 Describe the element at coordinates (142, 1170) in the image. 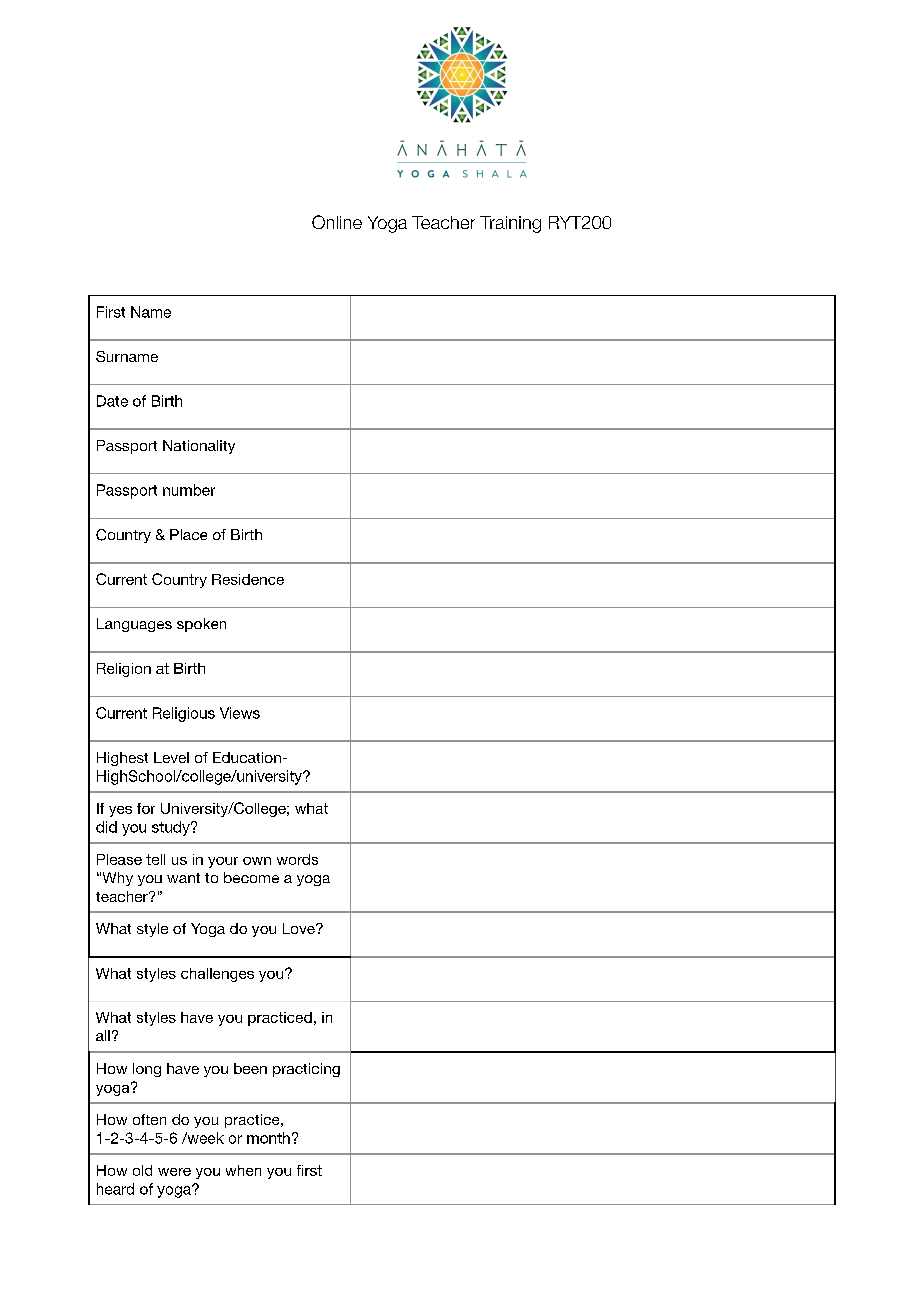

I see `old` at that location.
